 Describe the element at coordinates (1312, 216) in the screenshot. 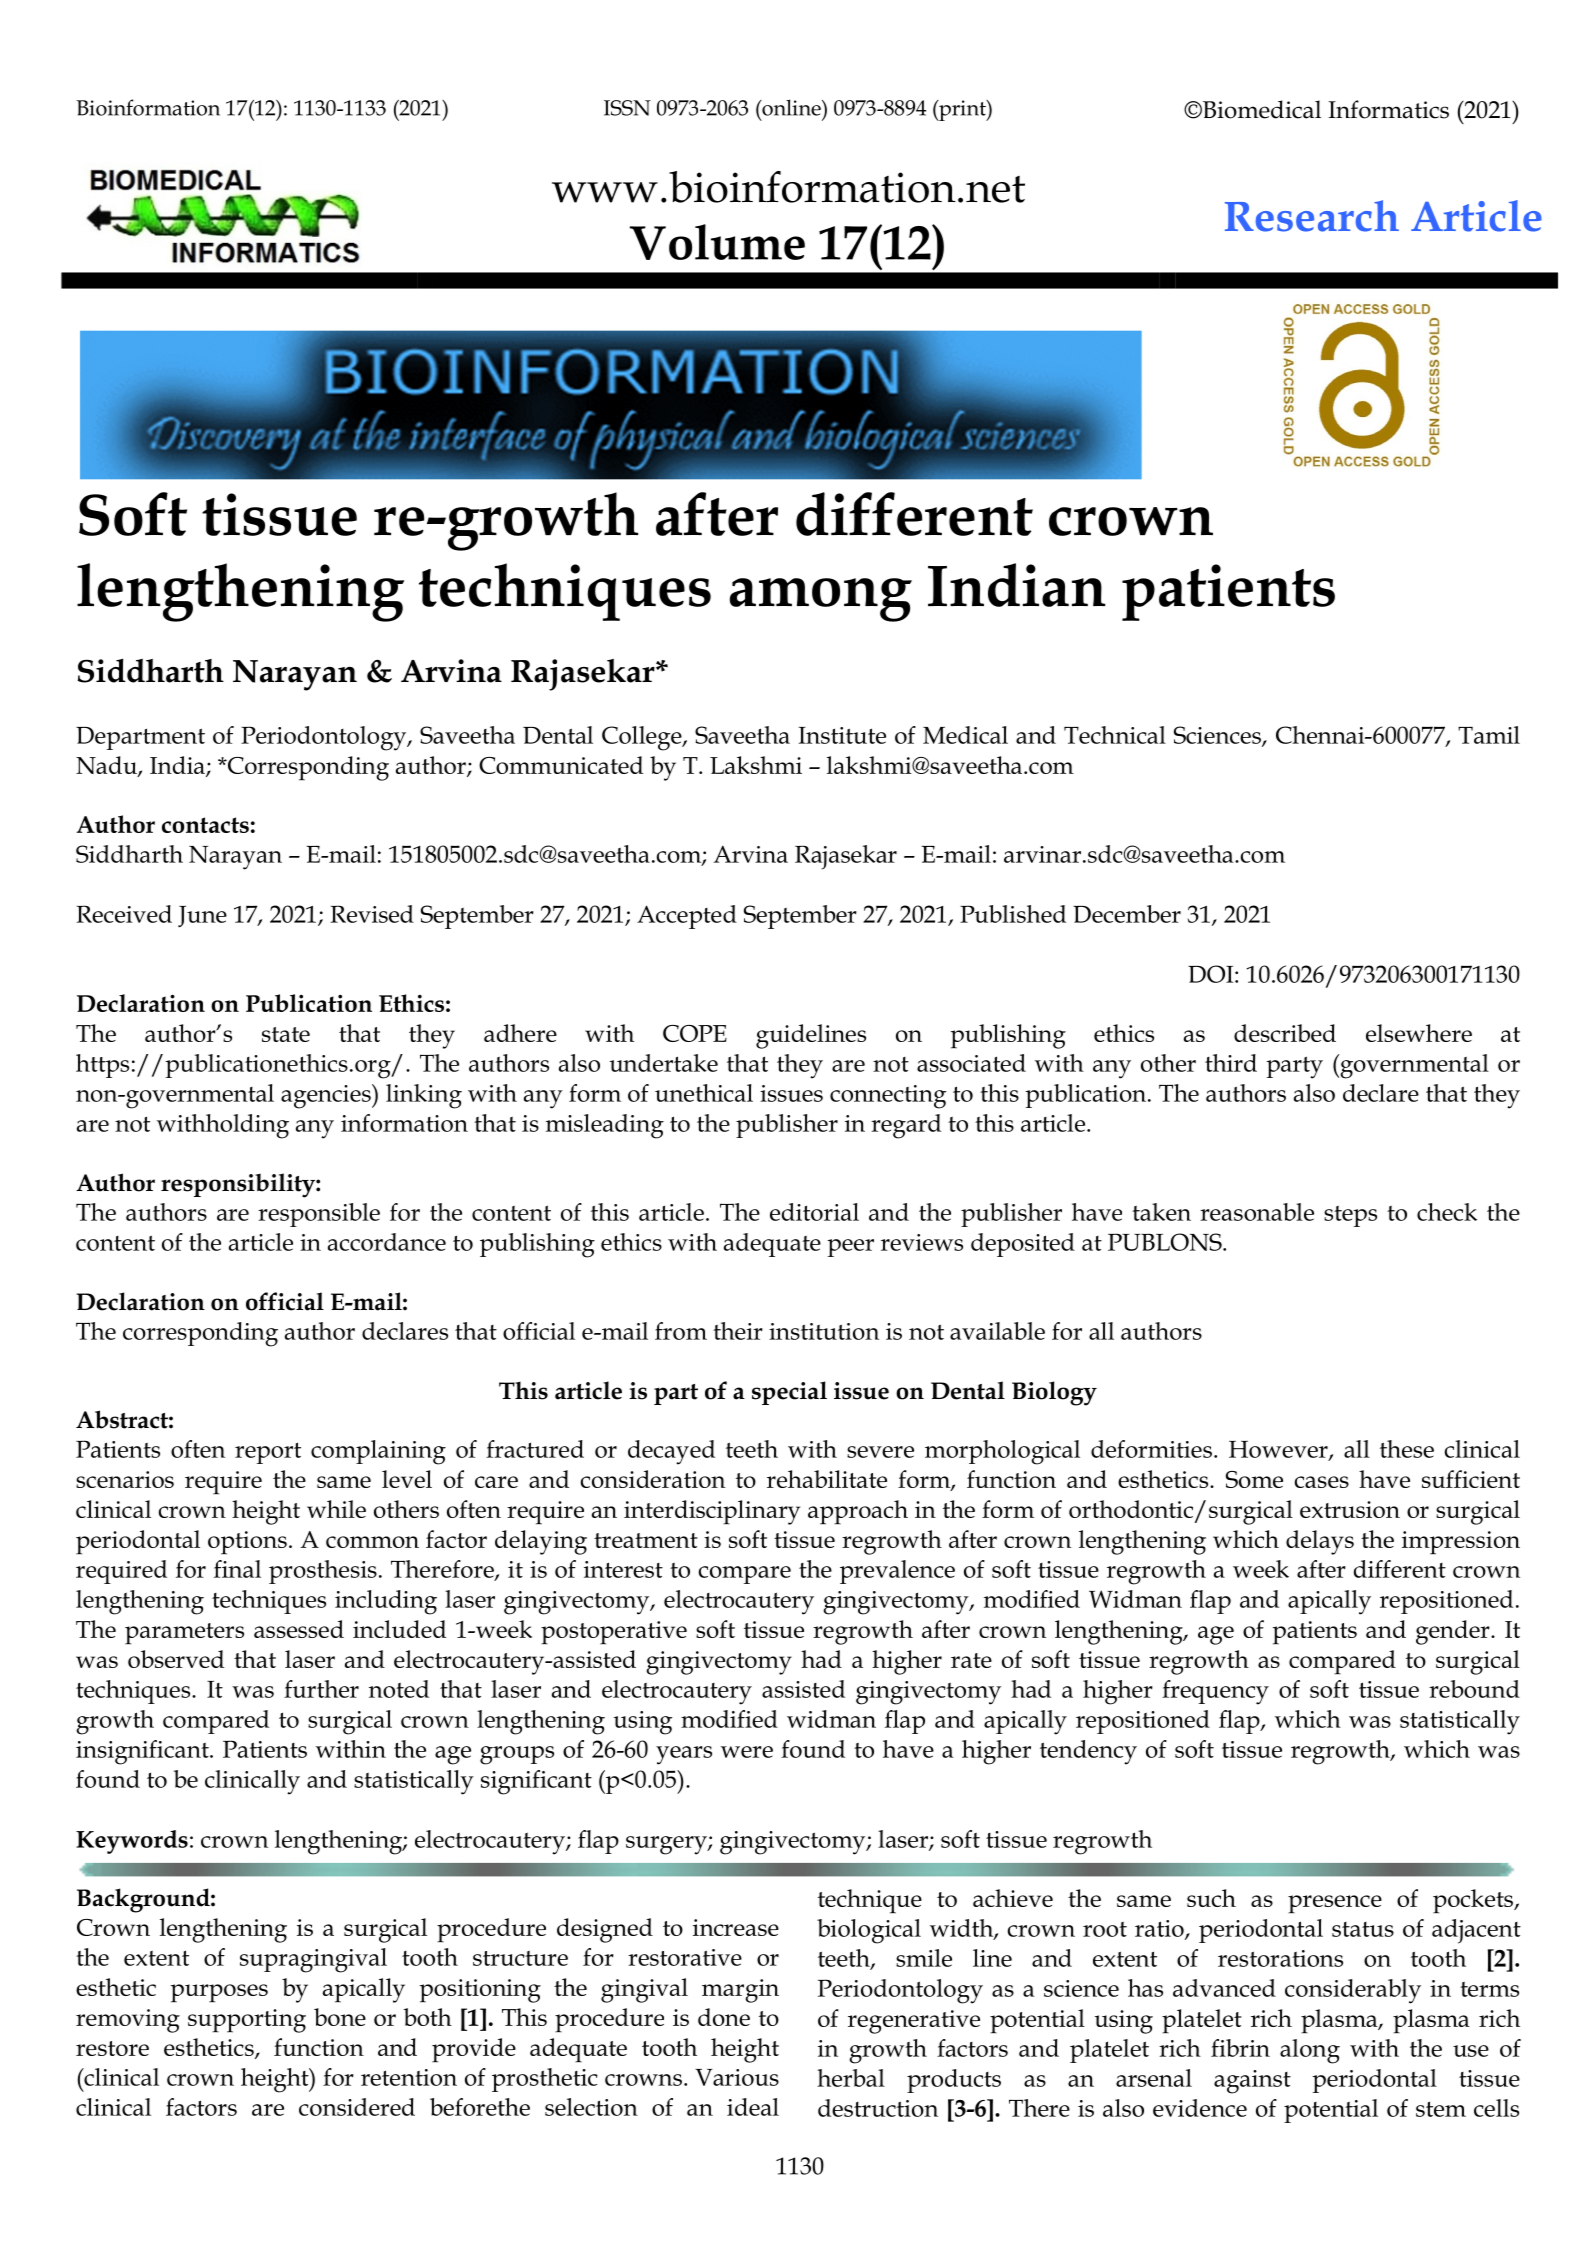

I see `Research` at that location.
